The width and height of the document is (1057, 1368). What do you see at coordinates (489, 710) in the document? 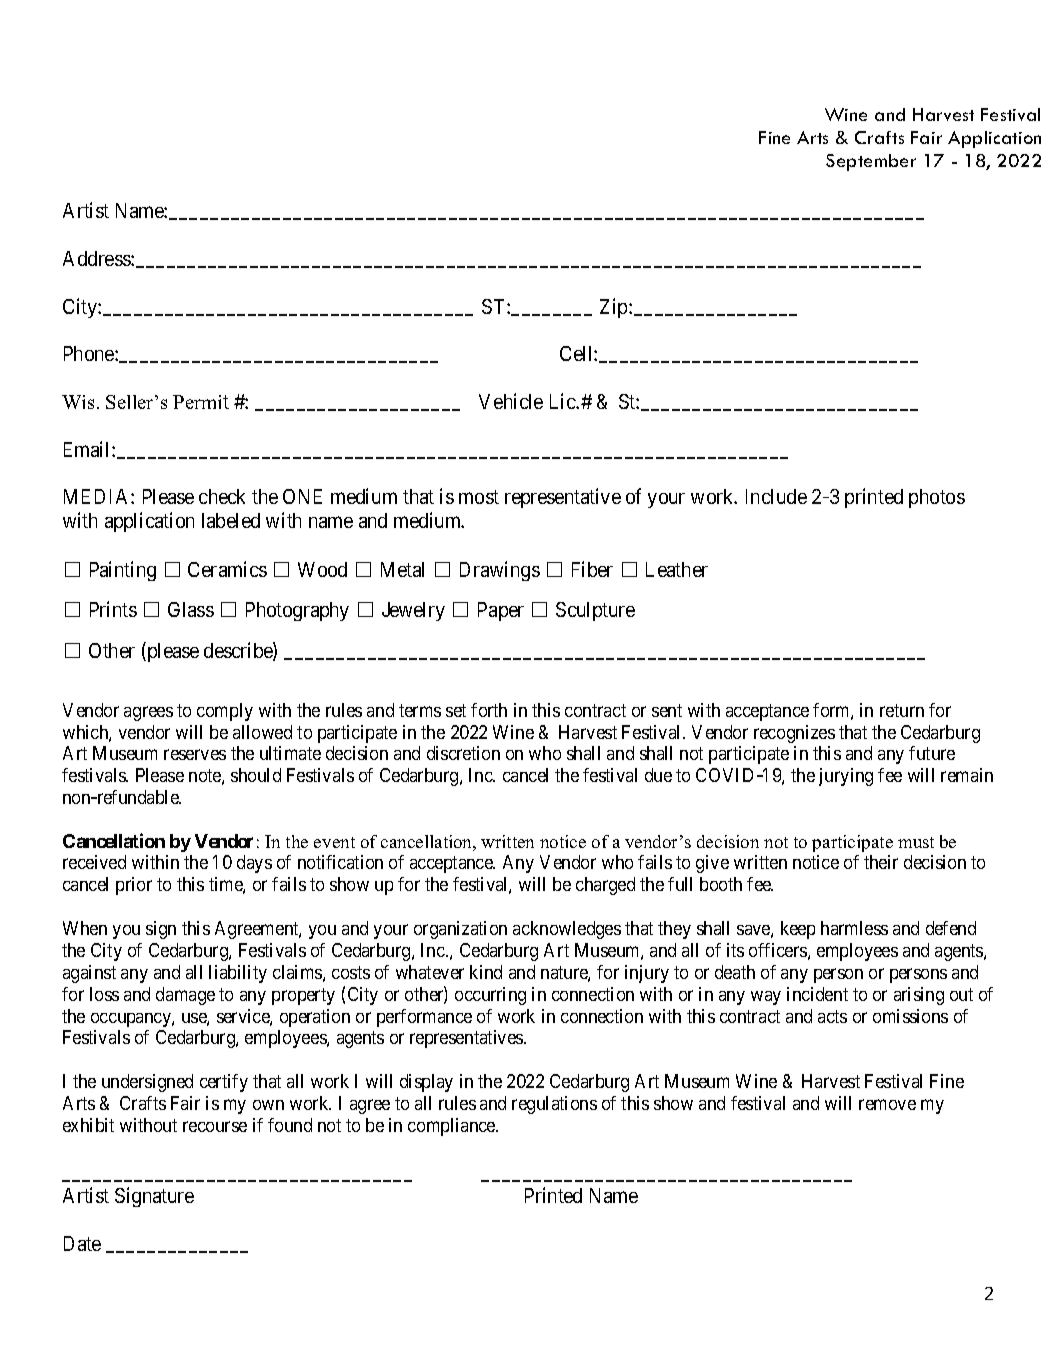
I see `forth` at bounding box center [489, 710].
